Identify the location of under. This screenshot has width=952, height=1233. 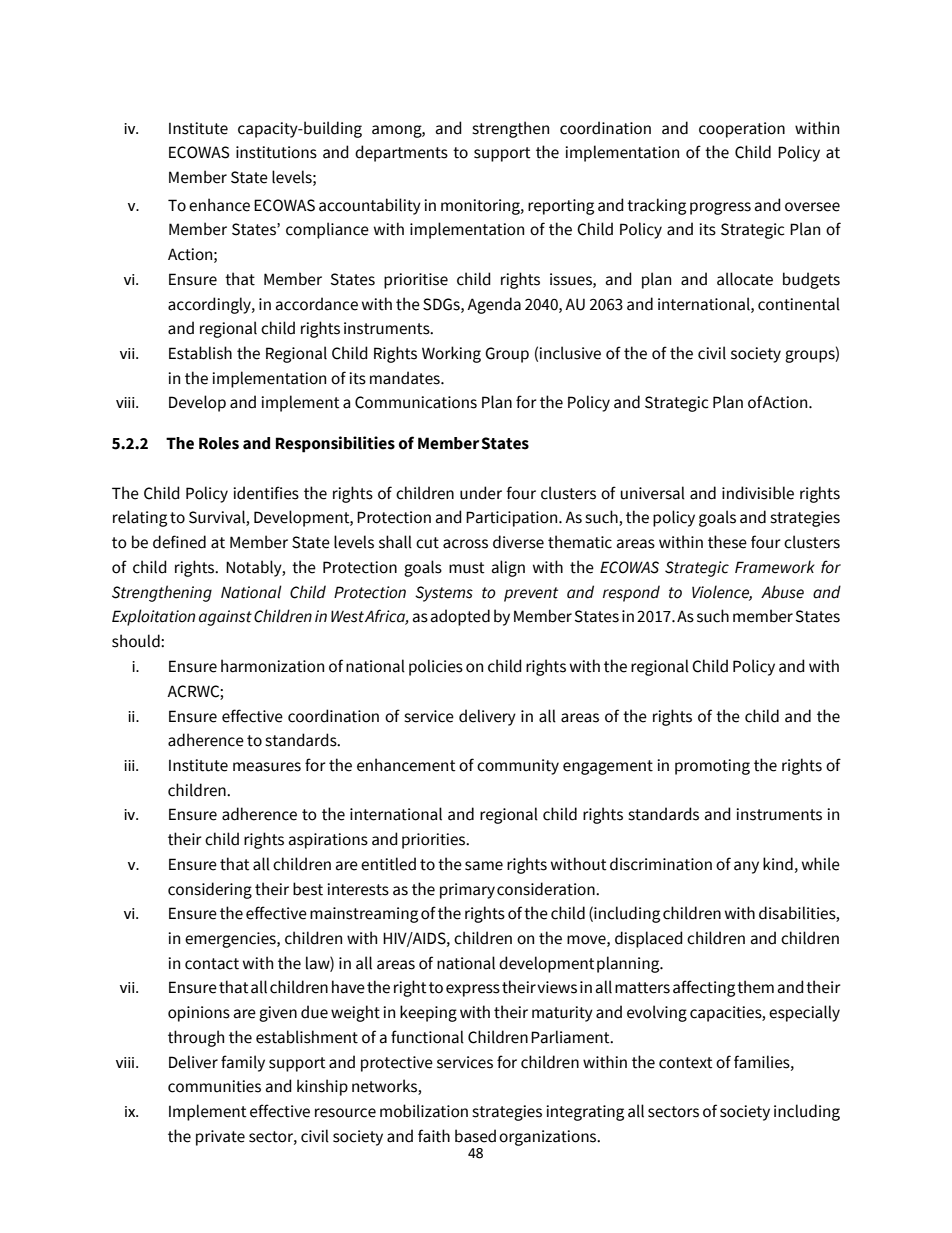
(481, 493).
